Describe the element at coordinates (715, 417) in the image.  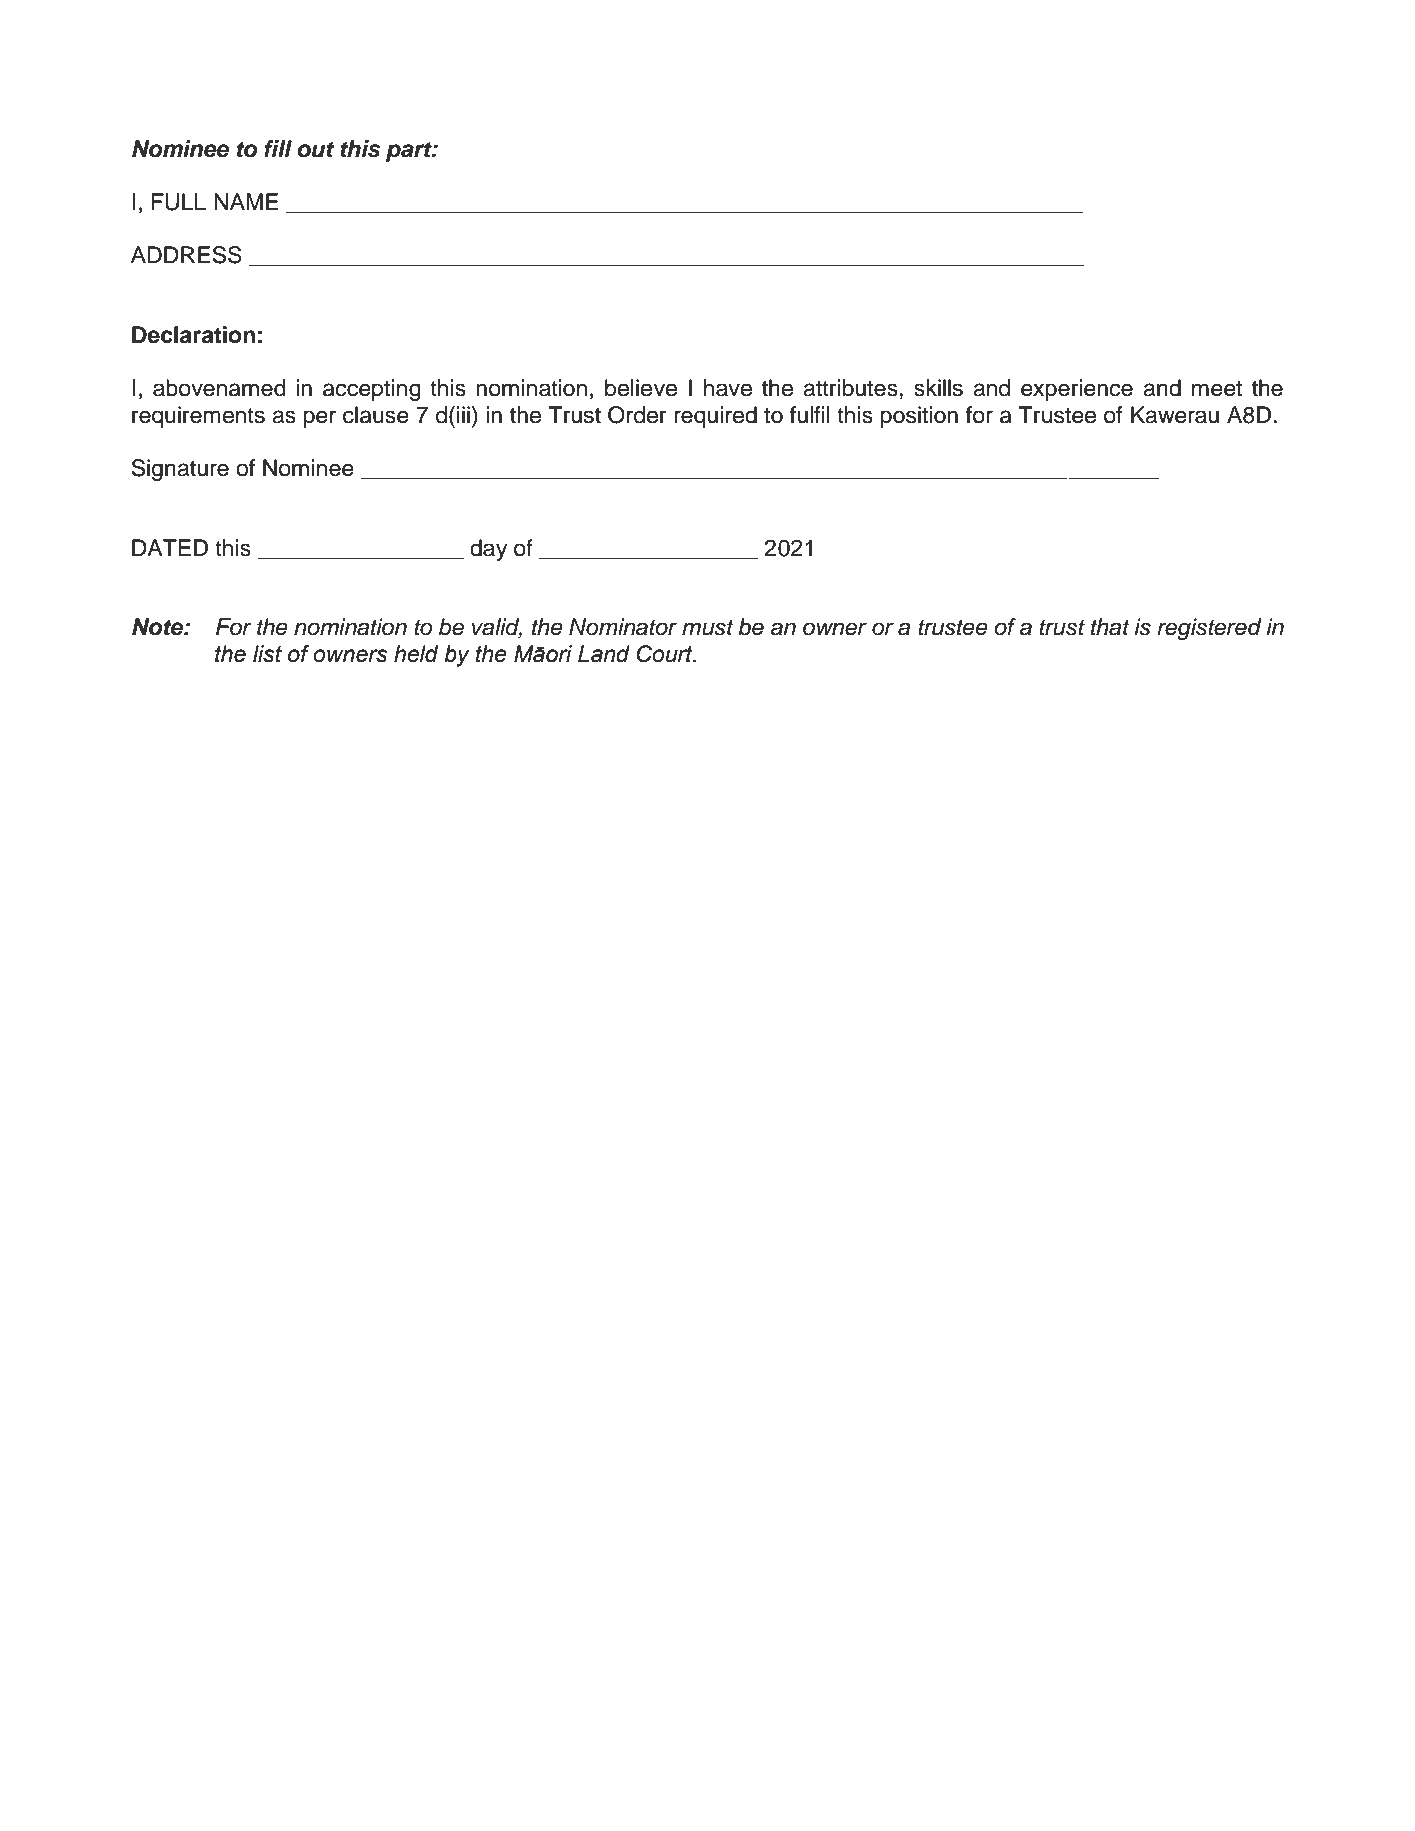
I see `required` at that location.
